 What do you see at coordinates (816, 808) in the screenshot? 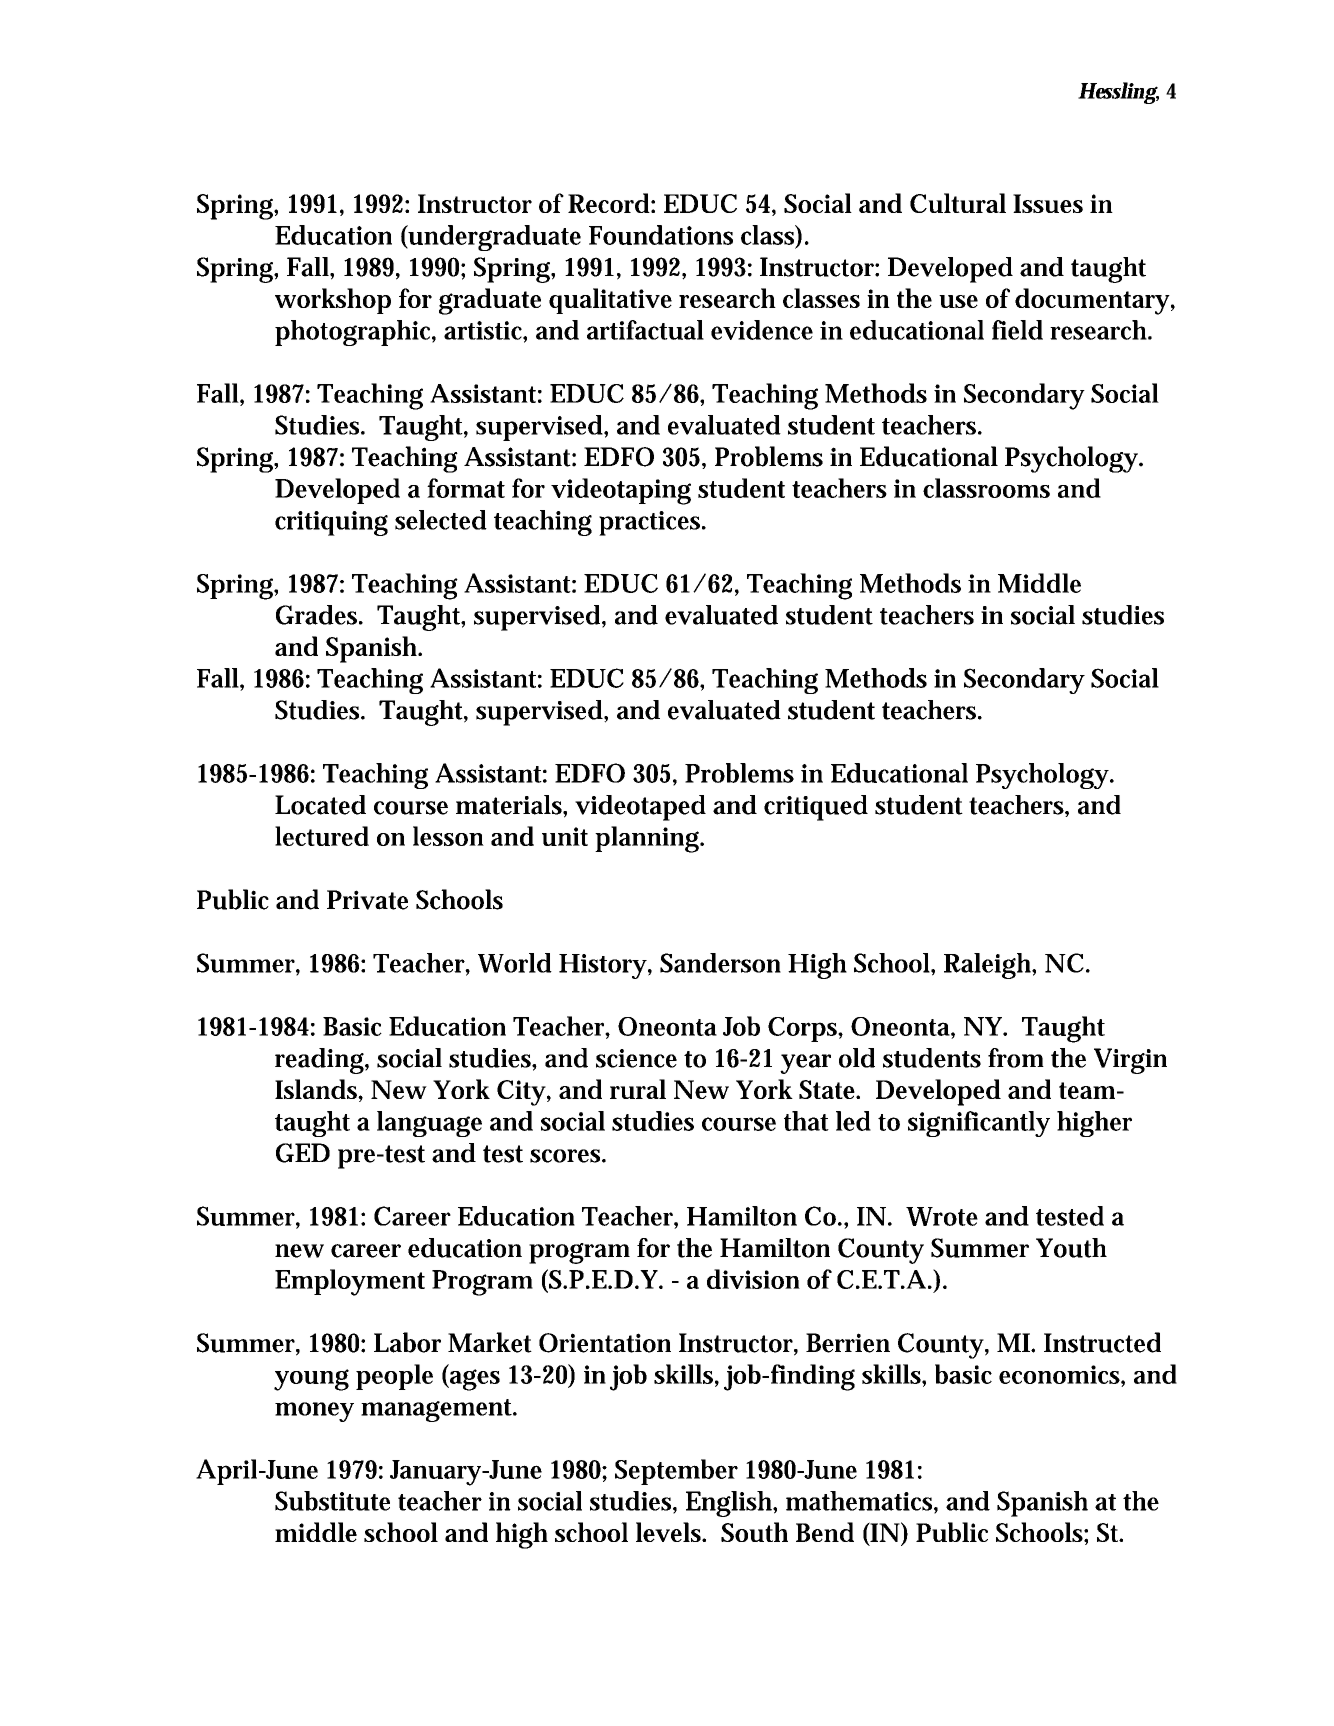
I see `critiqued` at bounding box center [816, 808].
